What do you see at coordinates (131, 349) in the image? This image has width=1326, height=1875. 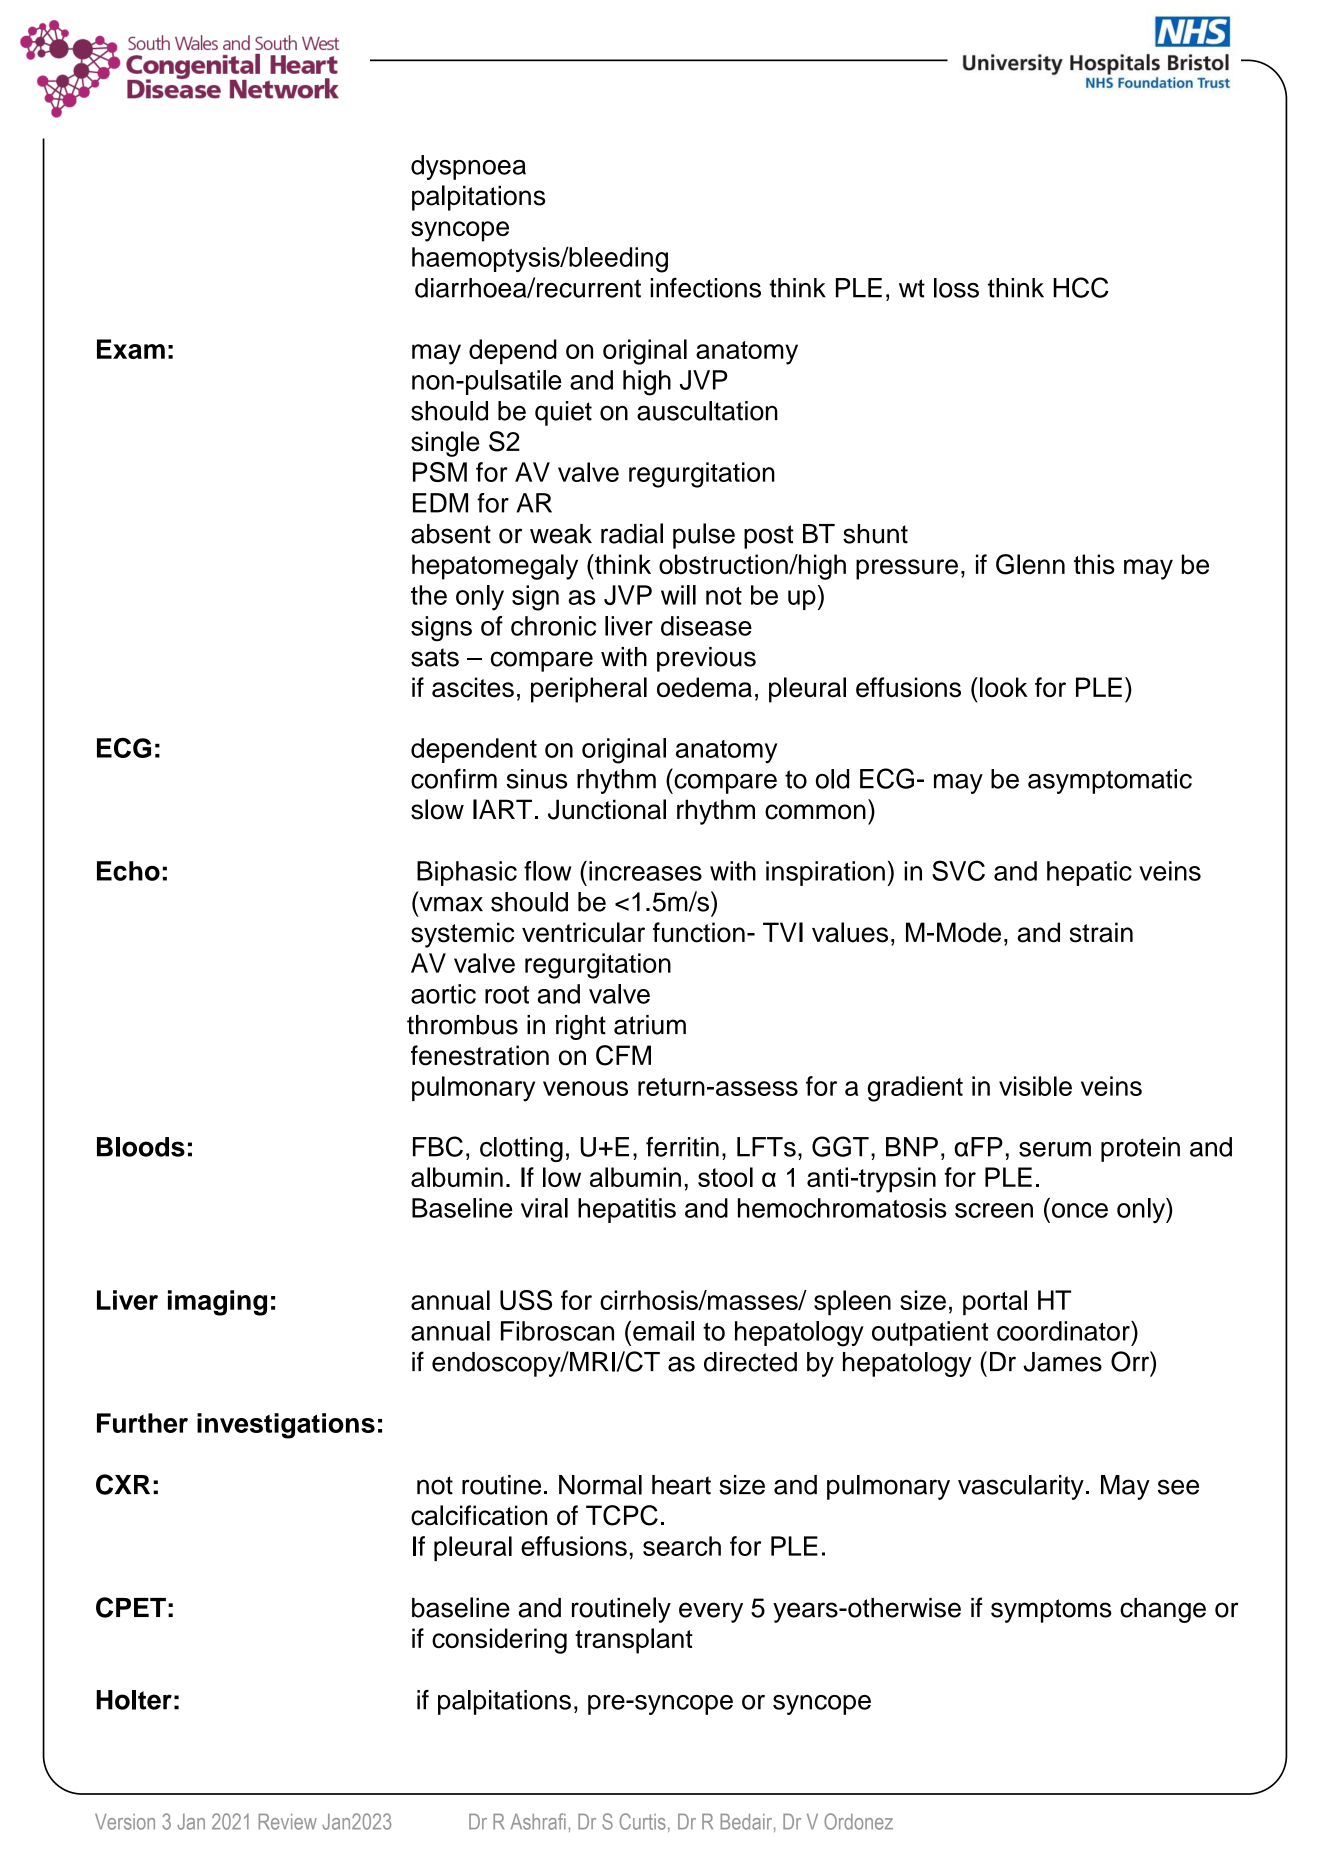 I see `Exam` at bounding box center [131, 349].
